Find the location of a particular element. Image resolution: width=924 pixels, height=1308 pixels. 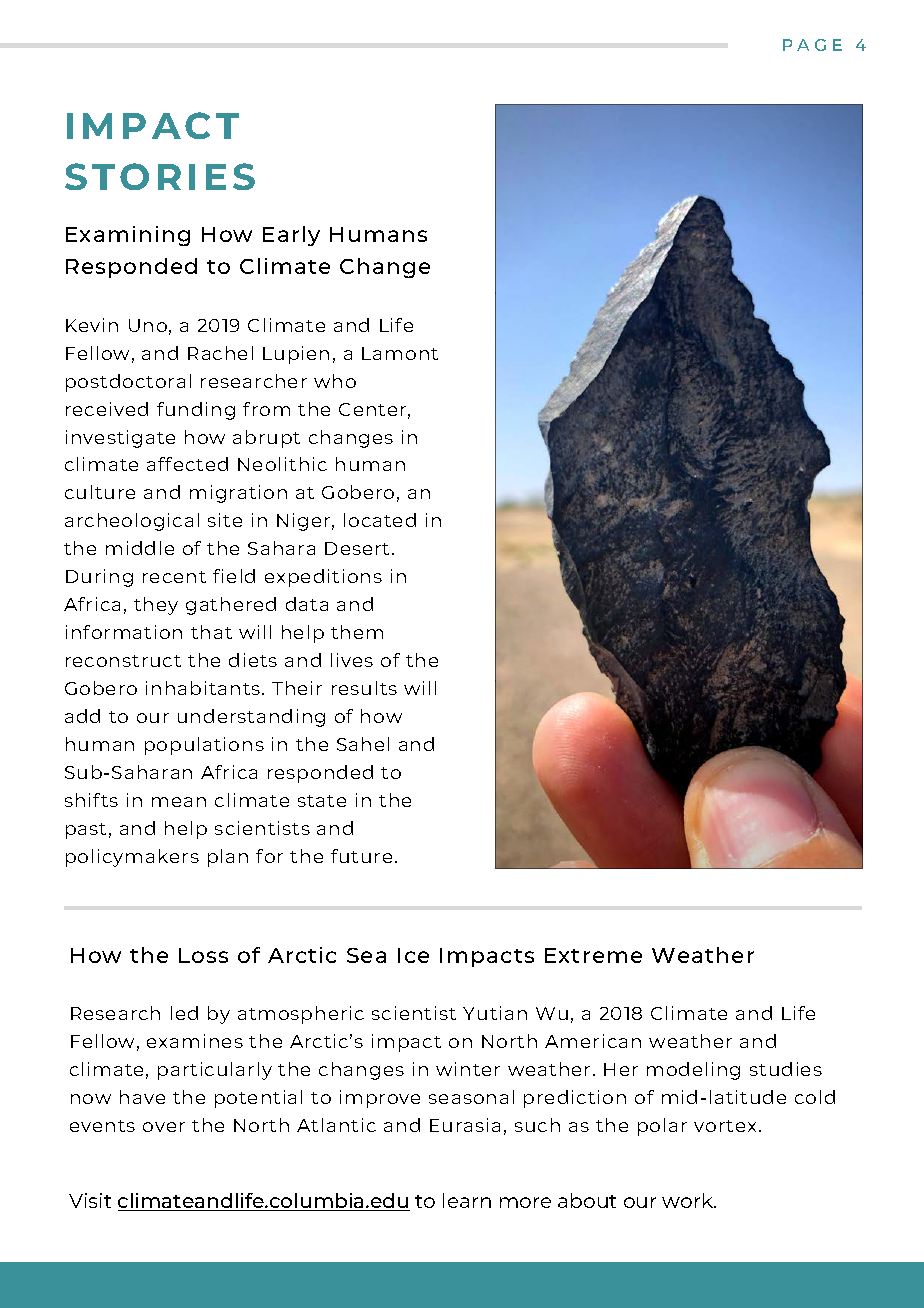

future is located at coordinates (361, 856).
